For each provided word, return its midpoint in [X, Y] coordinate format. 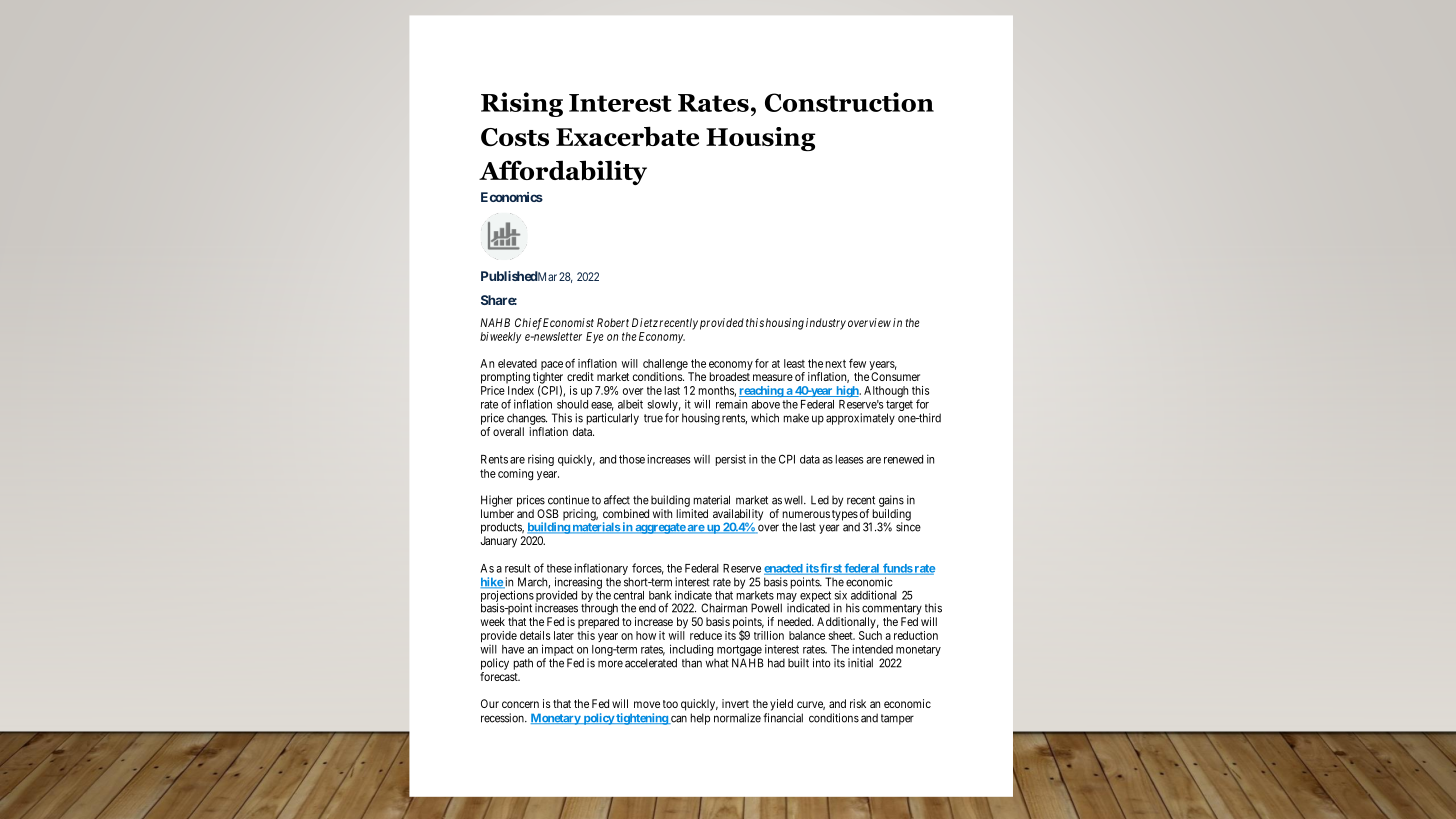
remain [731, 404]
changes [527, 419]
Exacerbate [627, 137]
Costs [515, 137]
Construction [849, 102]
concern [520, 704]
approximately [860, 419]
